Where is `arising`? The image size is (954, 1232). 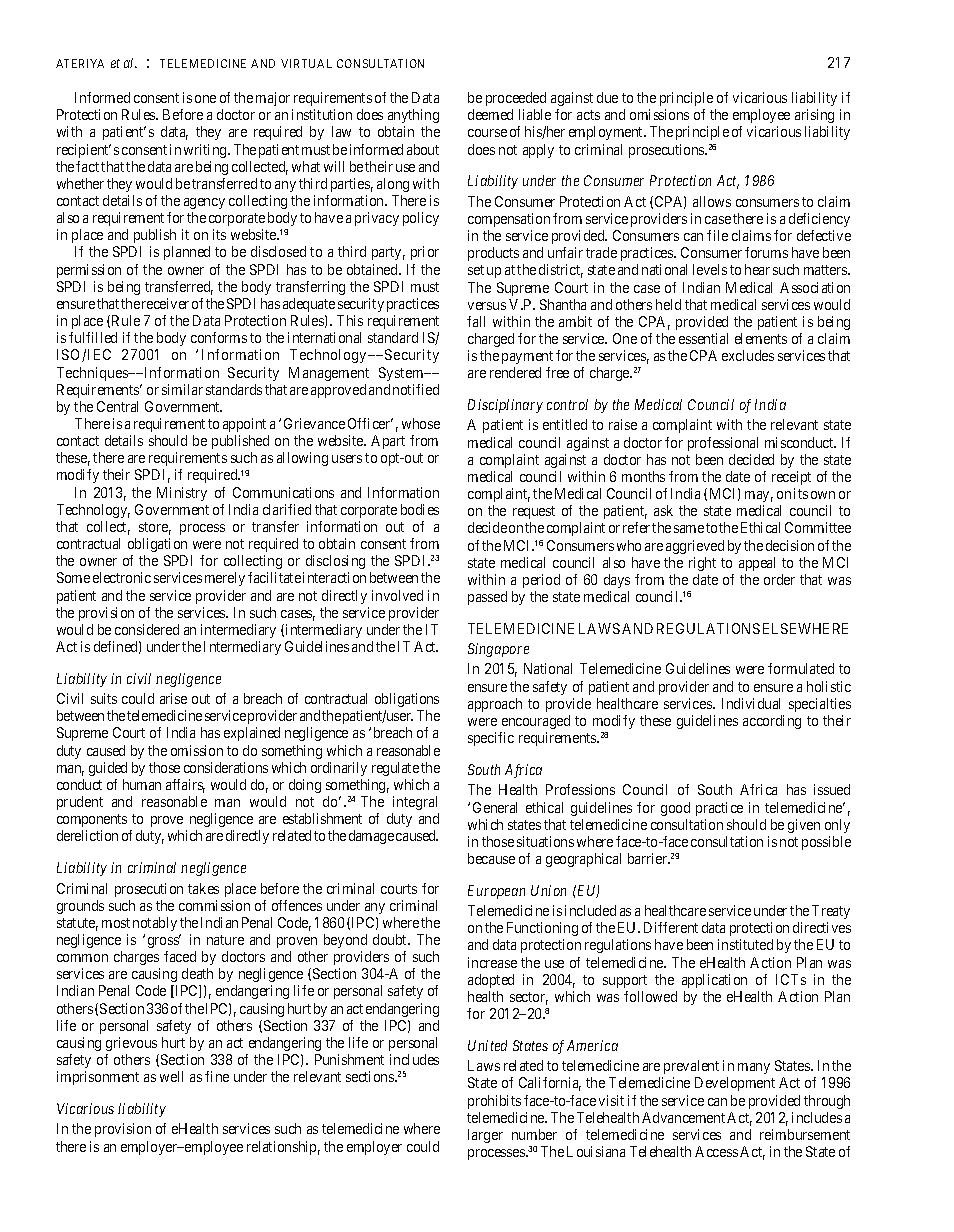 arising is located at coordinates (814, 116).
